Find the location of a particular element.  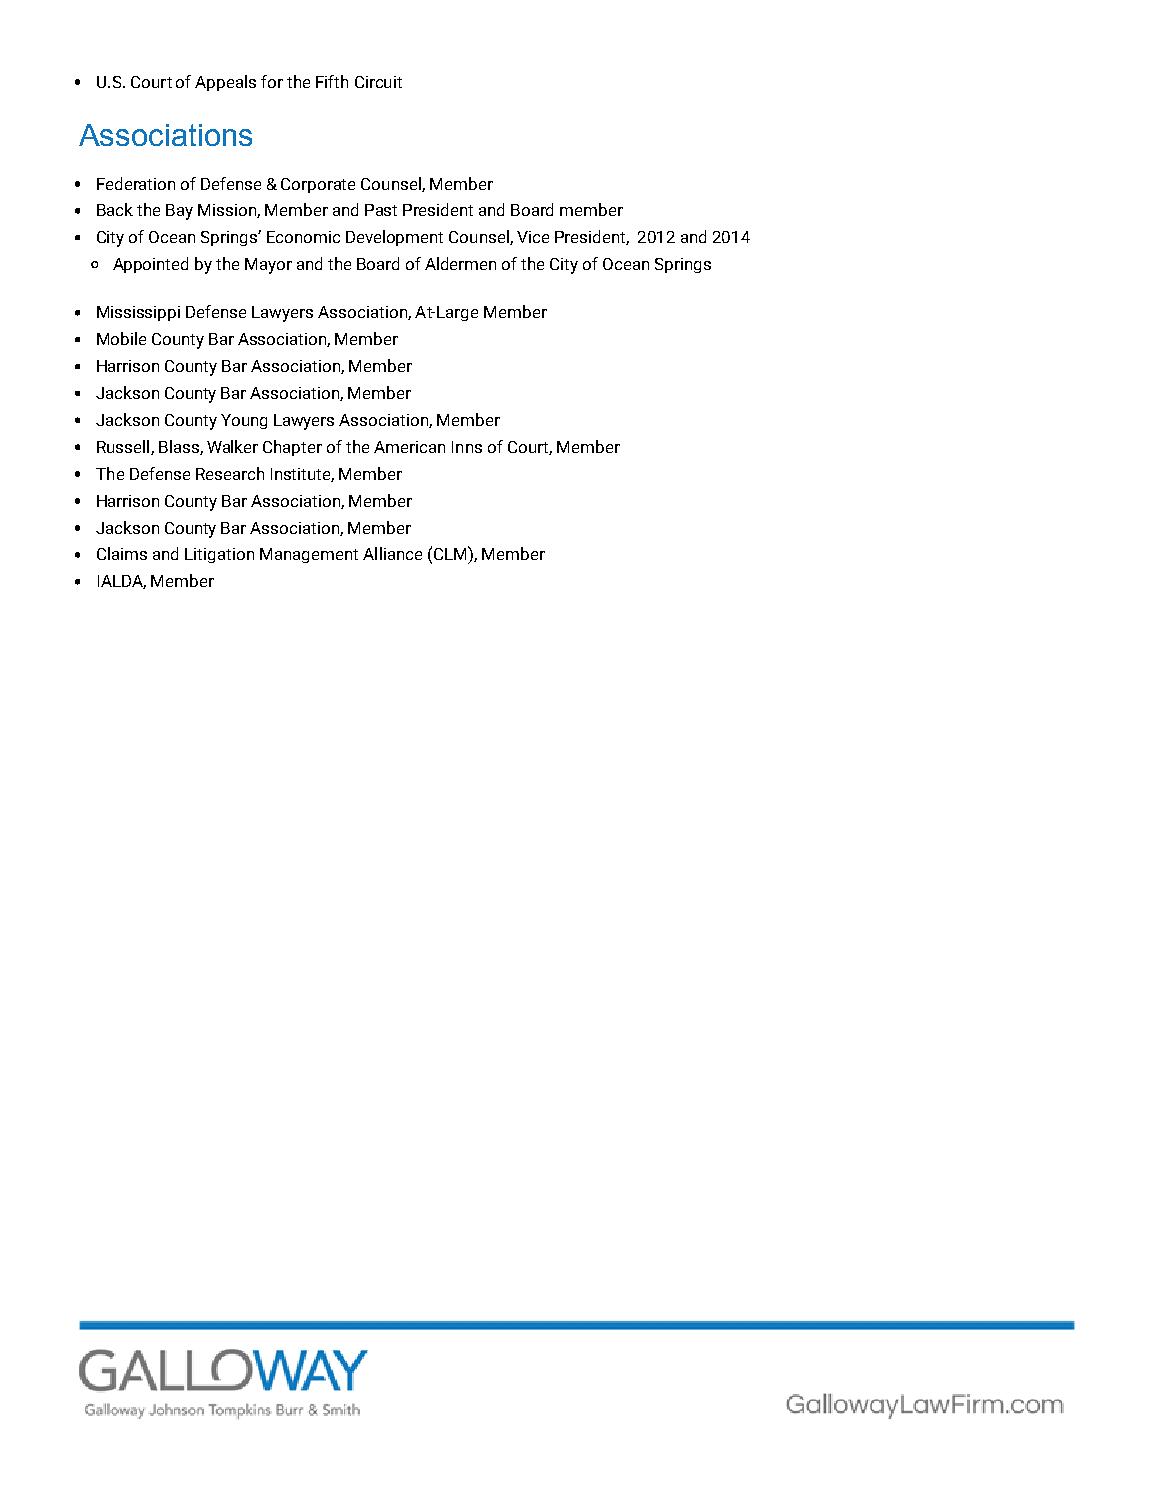

Fifth is located at coordinates (332, 81).
